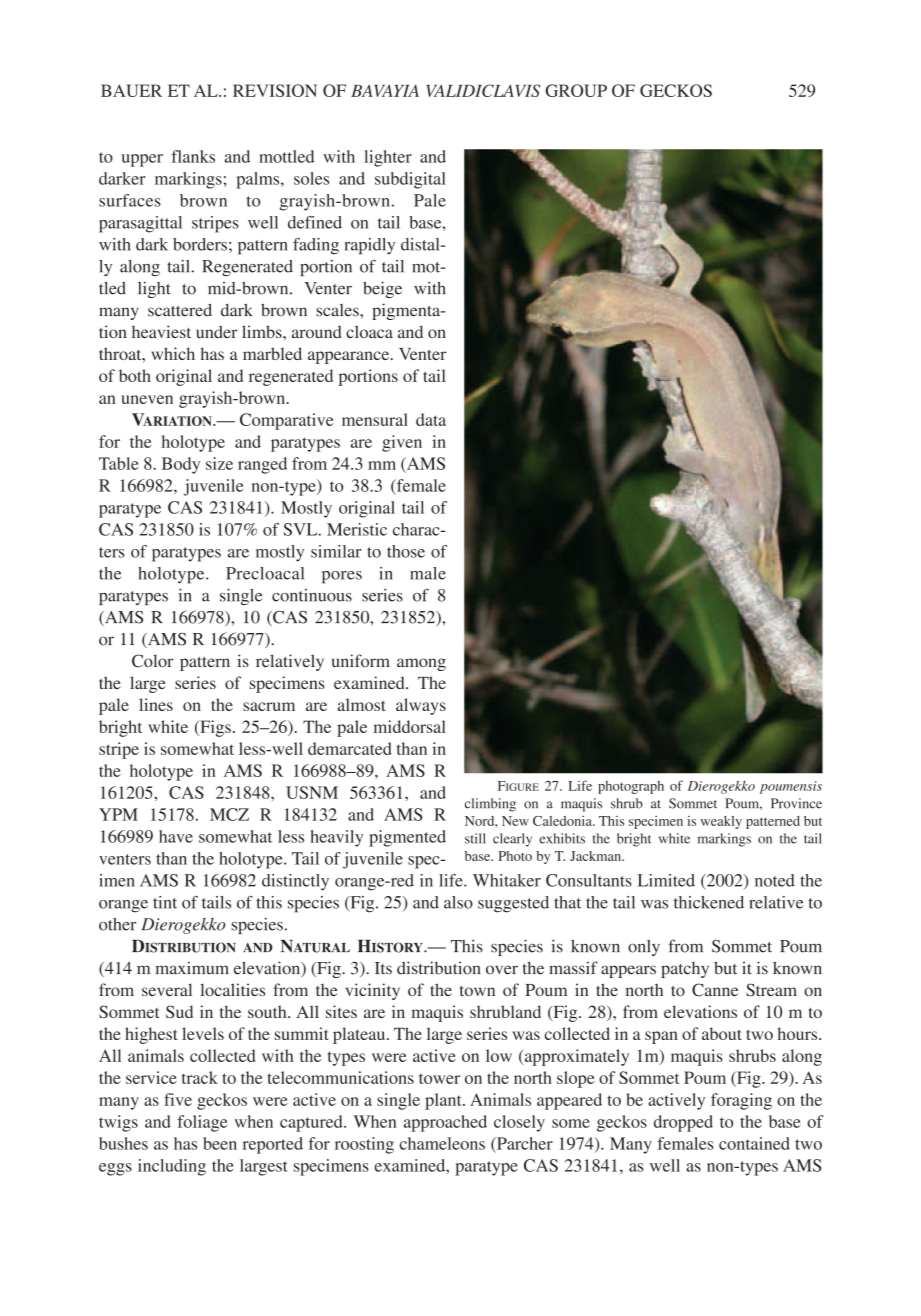 The image size is (921, 1316). I want to click on GROUP, so click(576, 90).
